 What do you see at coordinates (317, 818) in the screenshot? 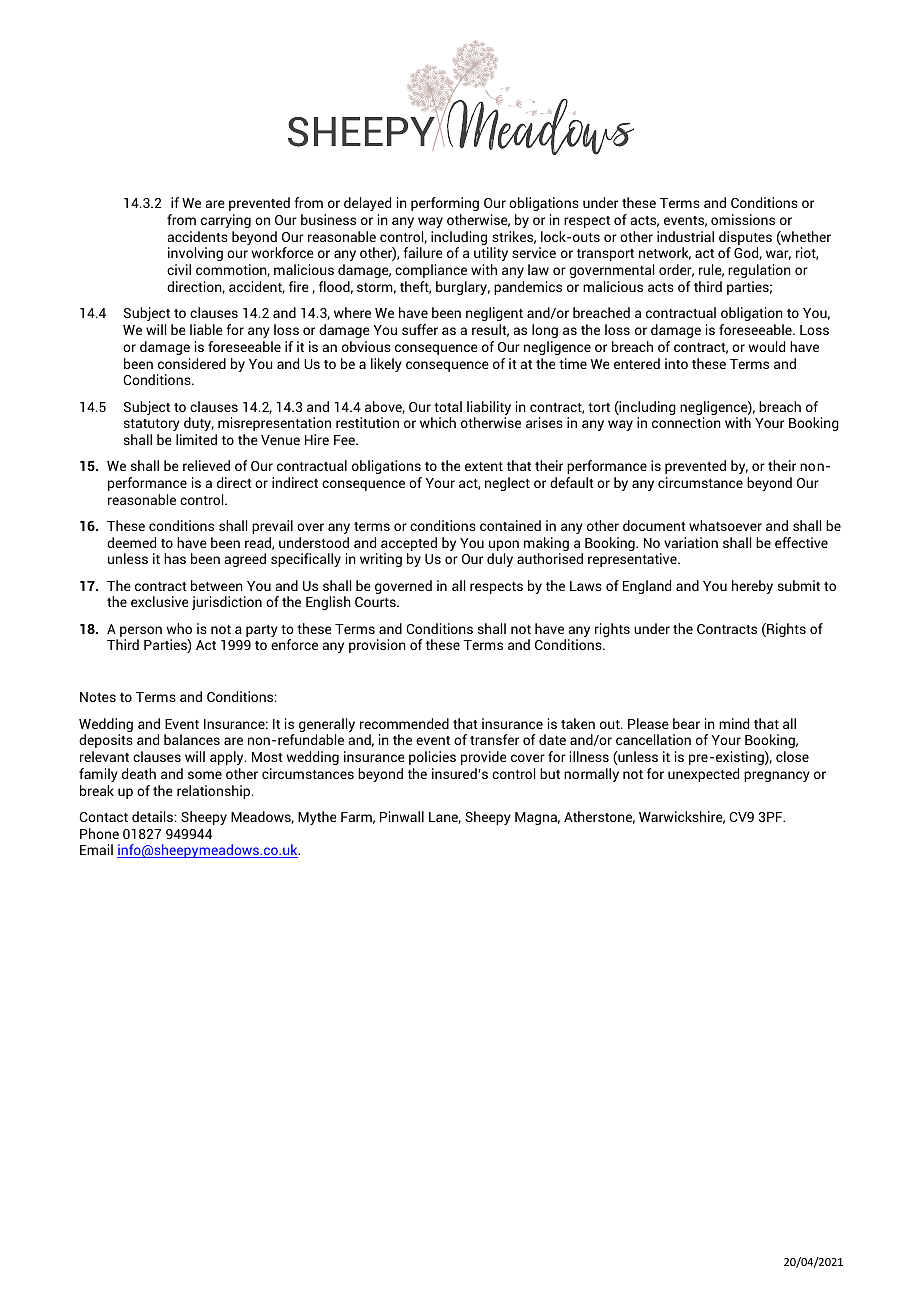
I see `Mythe` at bounding box center [317, 818].
